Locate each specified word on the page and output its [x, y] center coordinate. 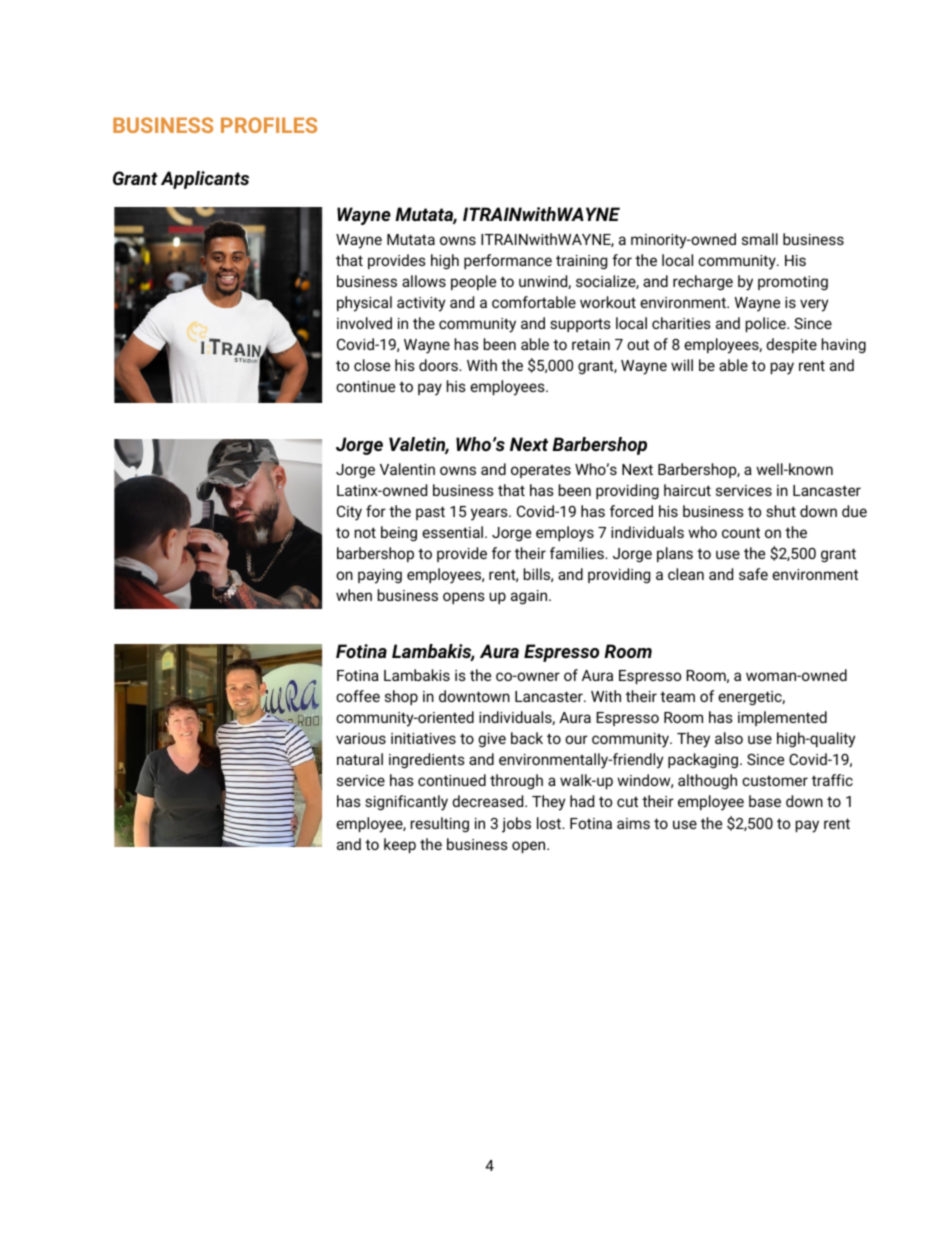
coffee [358, 696]
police [767, 324]
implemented [782, 718]
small [760, 239]
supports [580, 325]
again [530, 597]
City [349, 513]
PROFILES [269, 125]
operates [541, 471]
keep [400, 845]
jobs [516, 825]
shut [781, 511]
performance [508, 261]
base [765, 801]
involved [364, 323]
